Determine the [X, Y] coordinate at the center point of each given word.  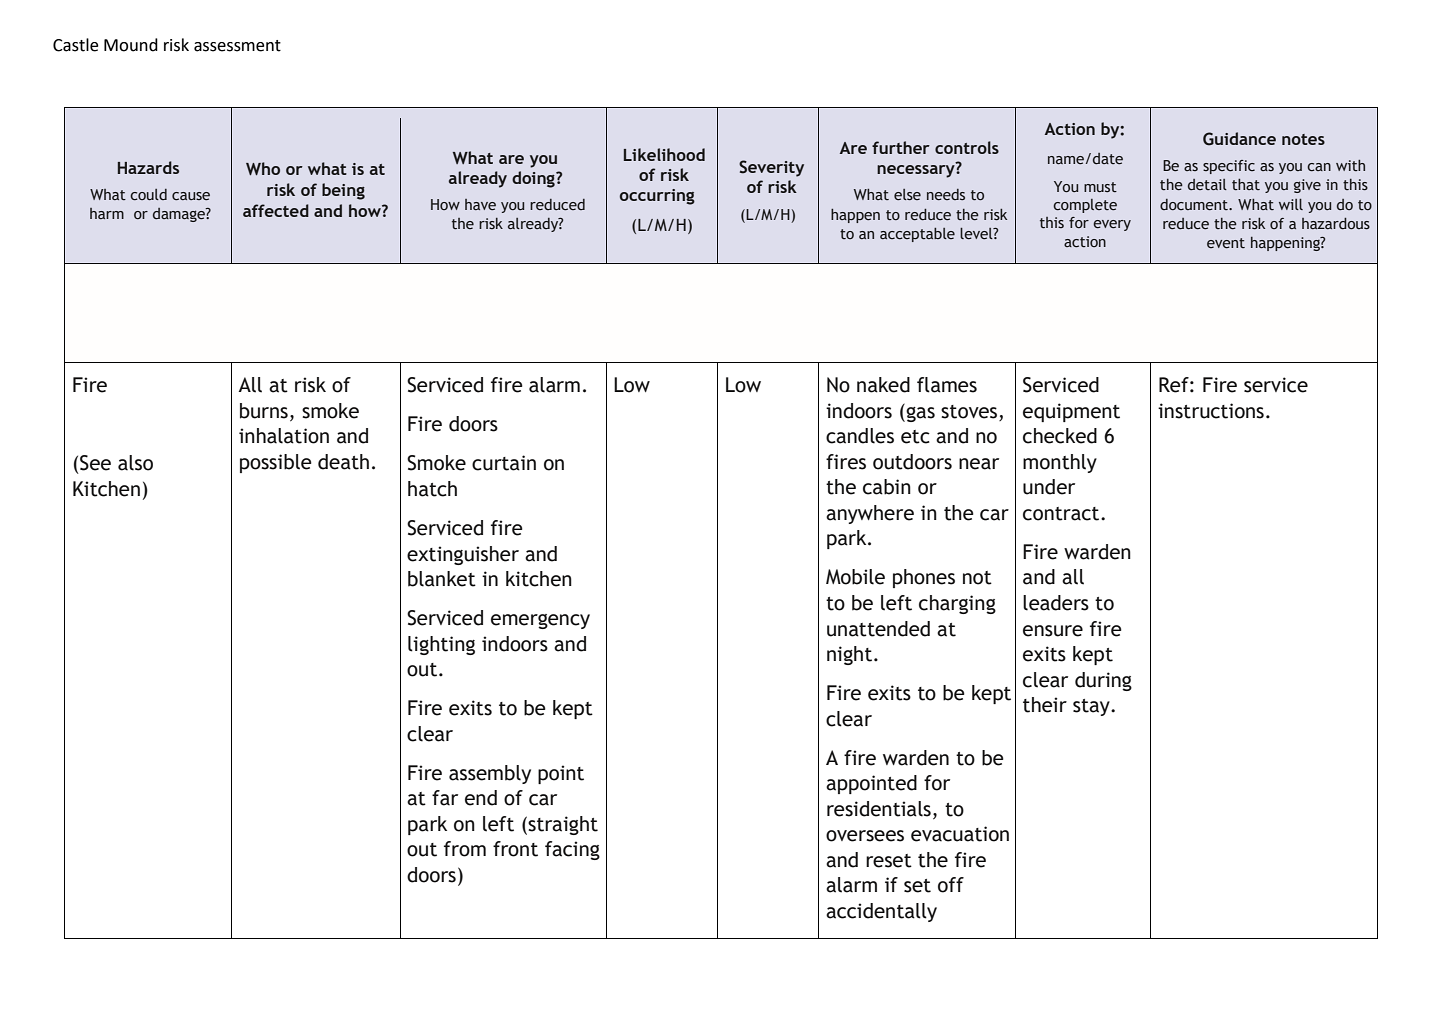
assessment [237, 46]
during [1103, 681]
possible [276, 463]
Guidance [1239, 139]
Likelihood [664, 154]
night [851, 655]
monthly [1060, 463]
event [1226, 243]
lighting [441, 645]
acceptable [917, 235]
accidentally [881, 912]
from [465, 849]
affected [276, 210]
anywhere [870, 514]
